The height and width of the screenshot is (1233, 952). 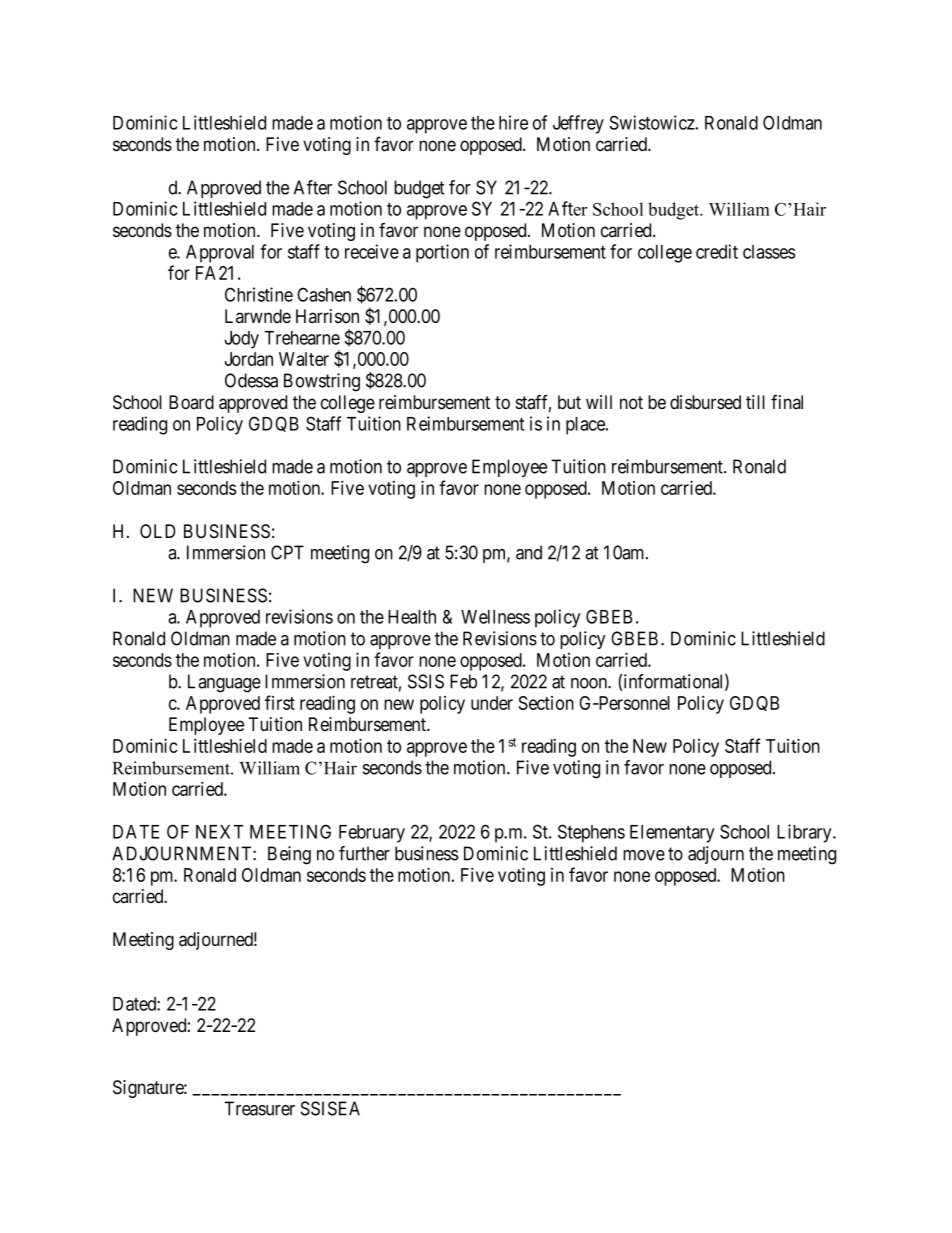 What do you see at coordinates (546, 703) in the screenshot?
I see `Section` at bounding box center [546, 703].
